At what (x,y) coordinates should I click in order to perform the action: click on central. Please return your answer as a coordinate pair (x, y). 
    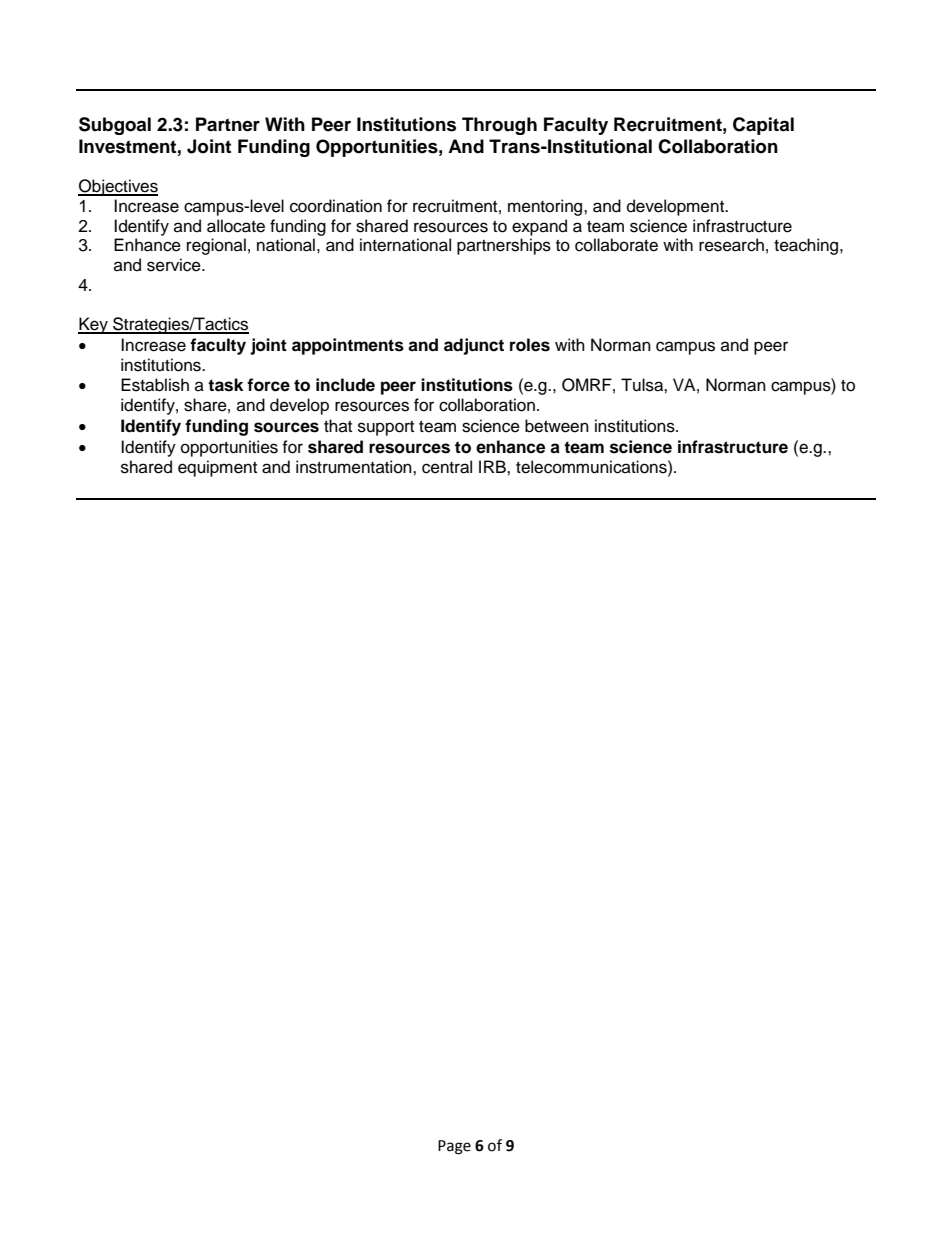
    Looking at the image, I should click on (447, 467).
